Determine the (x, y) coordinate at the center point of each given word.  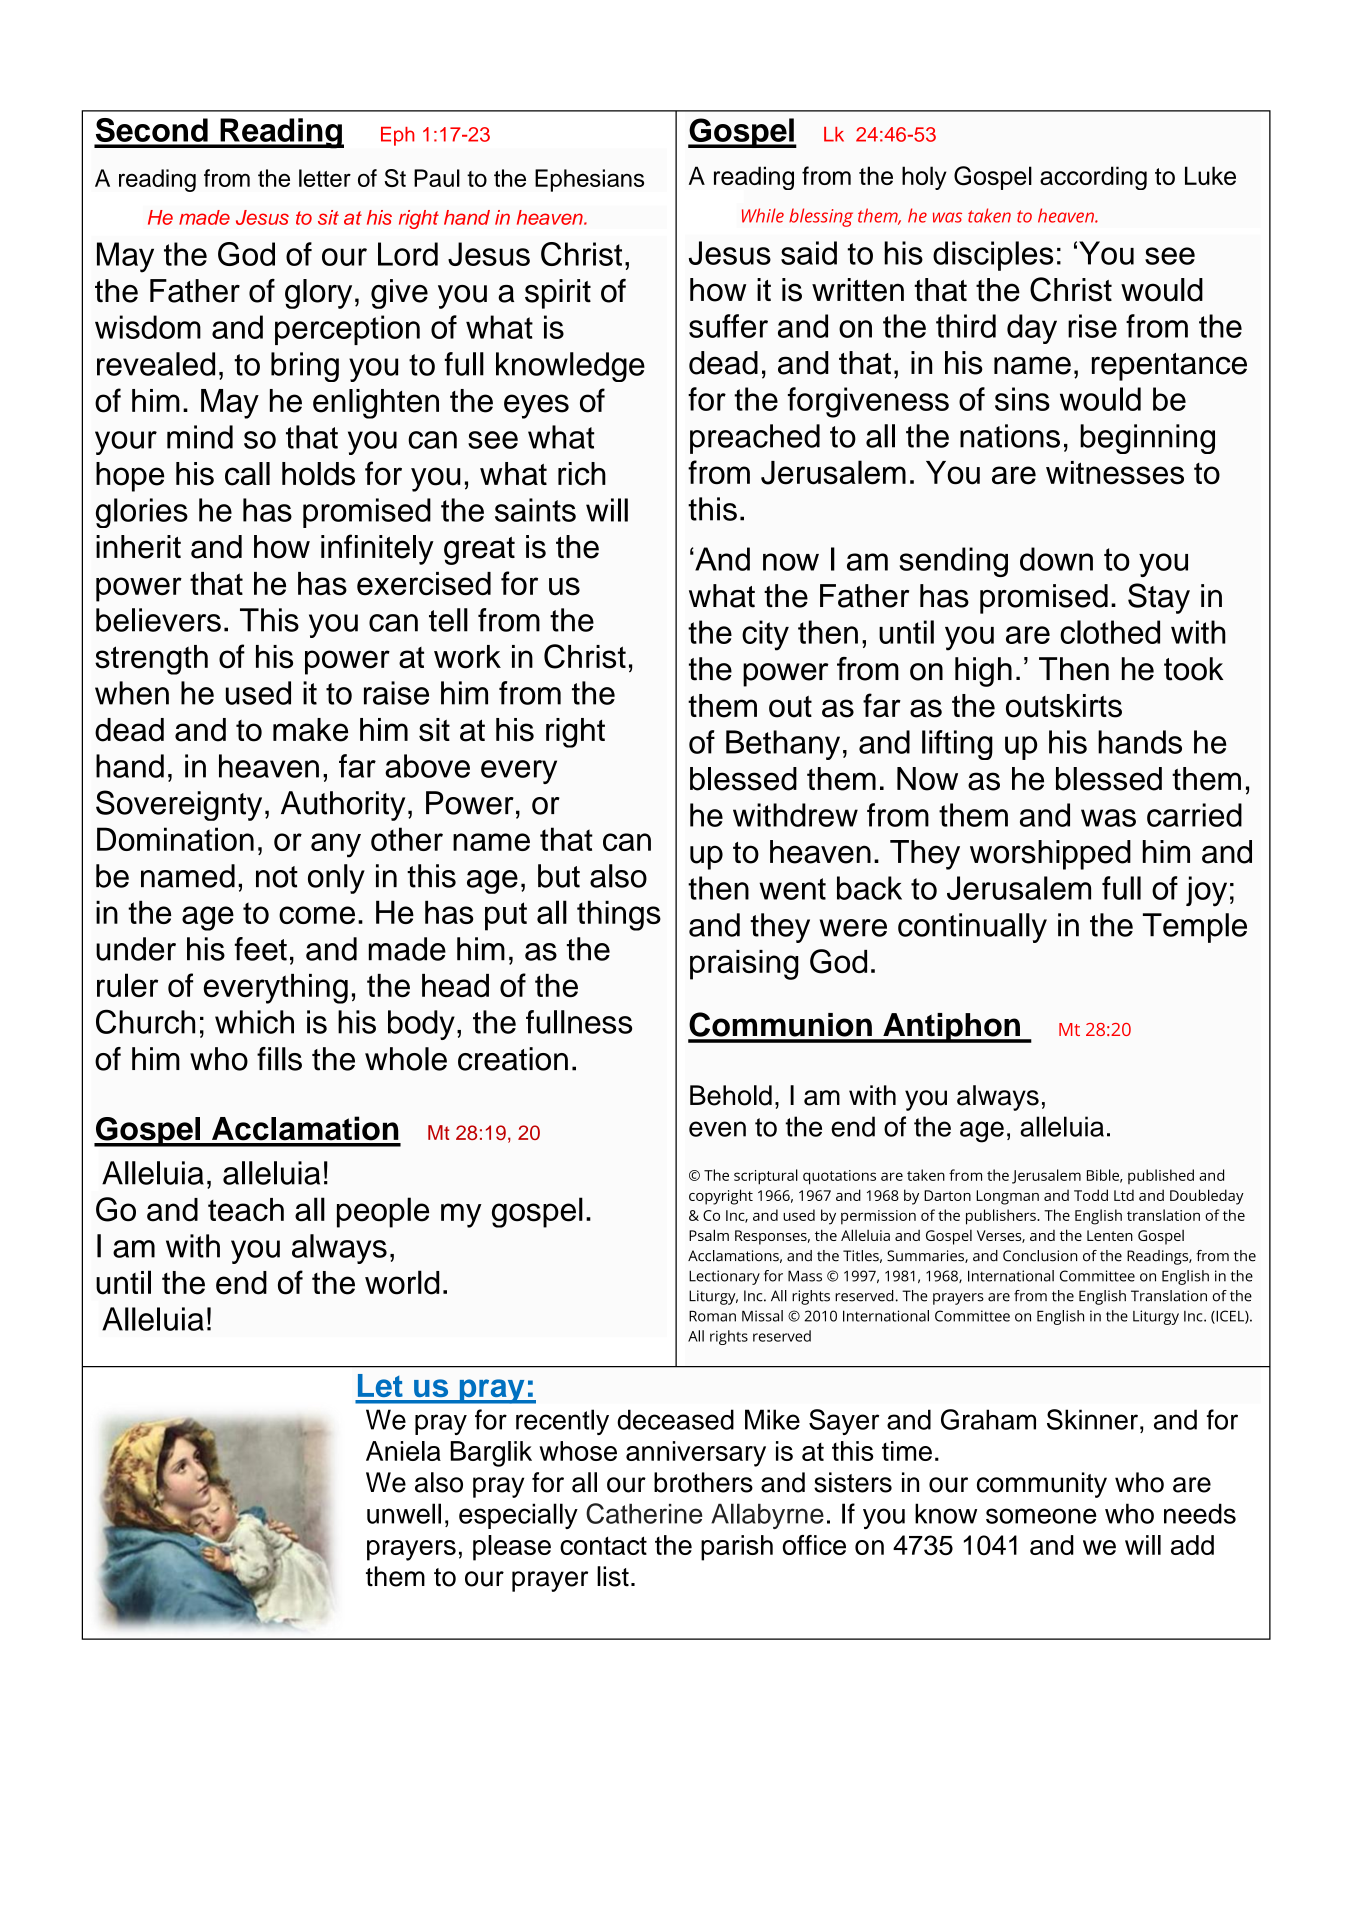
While (763, 215)
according (1093, 178)
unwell (404, 1513)
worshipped (1050, 855)
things (619, 915)
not (277, 877)
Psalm (709, 1235)
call (247, 474)
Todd (1091, 1195)
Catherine (644, 1513)
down (1056, 559)
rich (582, 474)
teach (246, 1210)
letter (325, 178)
